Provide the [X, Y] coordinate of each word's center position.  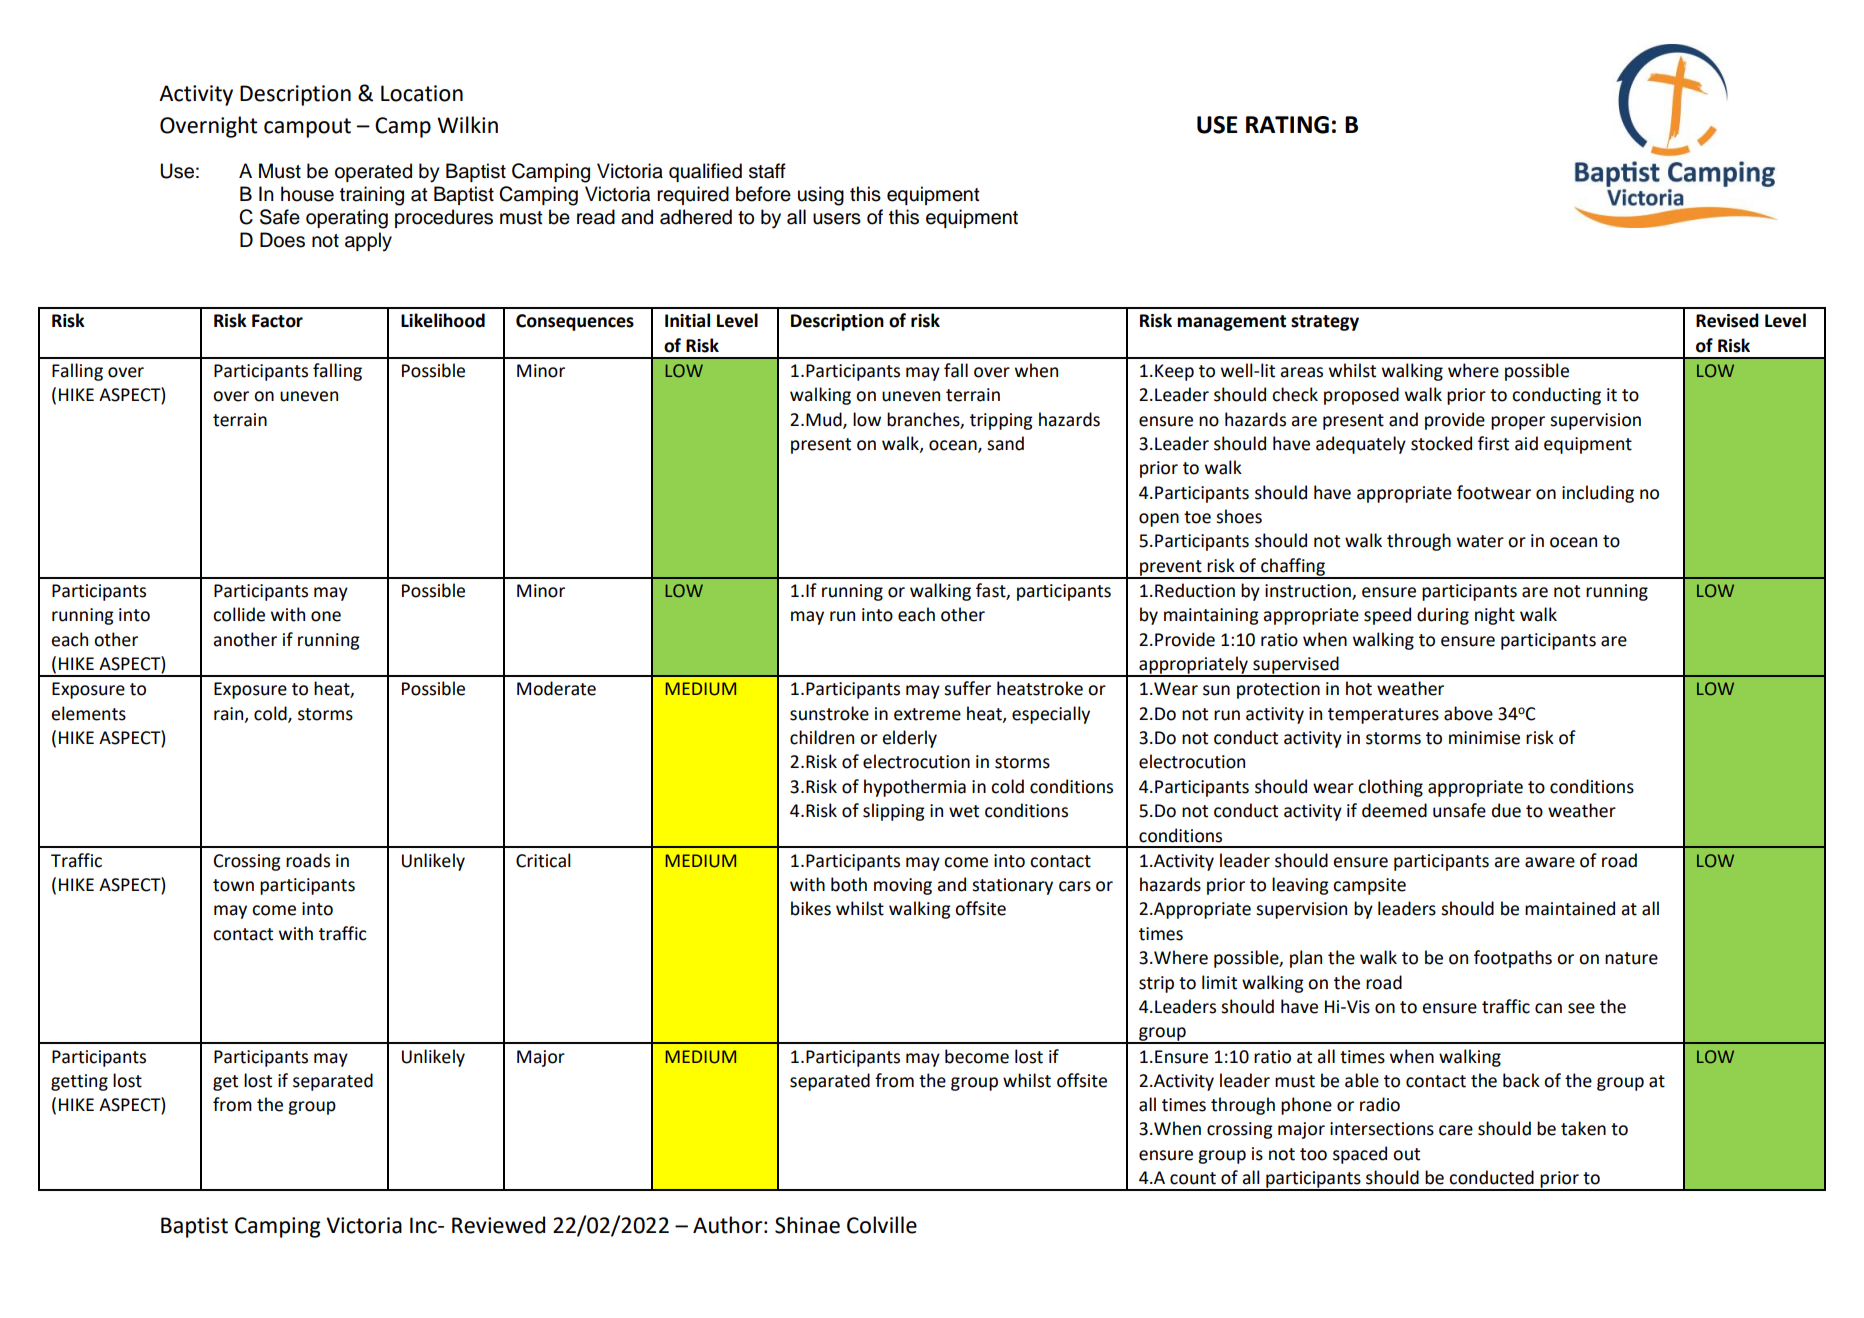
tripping [1001, 421]
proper [1518, 423]
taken [1583, 1128]
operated [373, 172]
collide [239, 614]
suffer [967, 688]
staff [767, 171]
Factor [277, 321]
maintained [1570, 908]
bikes [811, 908]
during [1443, 616]
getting [79, 1082]
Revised [1727, 320]
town [233, 885]
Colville [882, 1225]
